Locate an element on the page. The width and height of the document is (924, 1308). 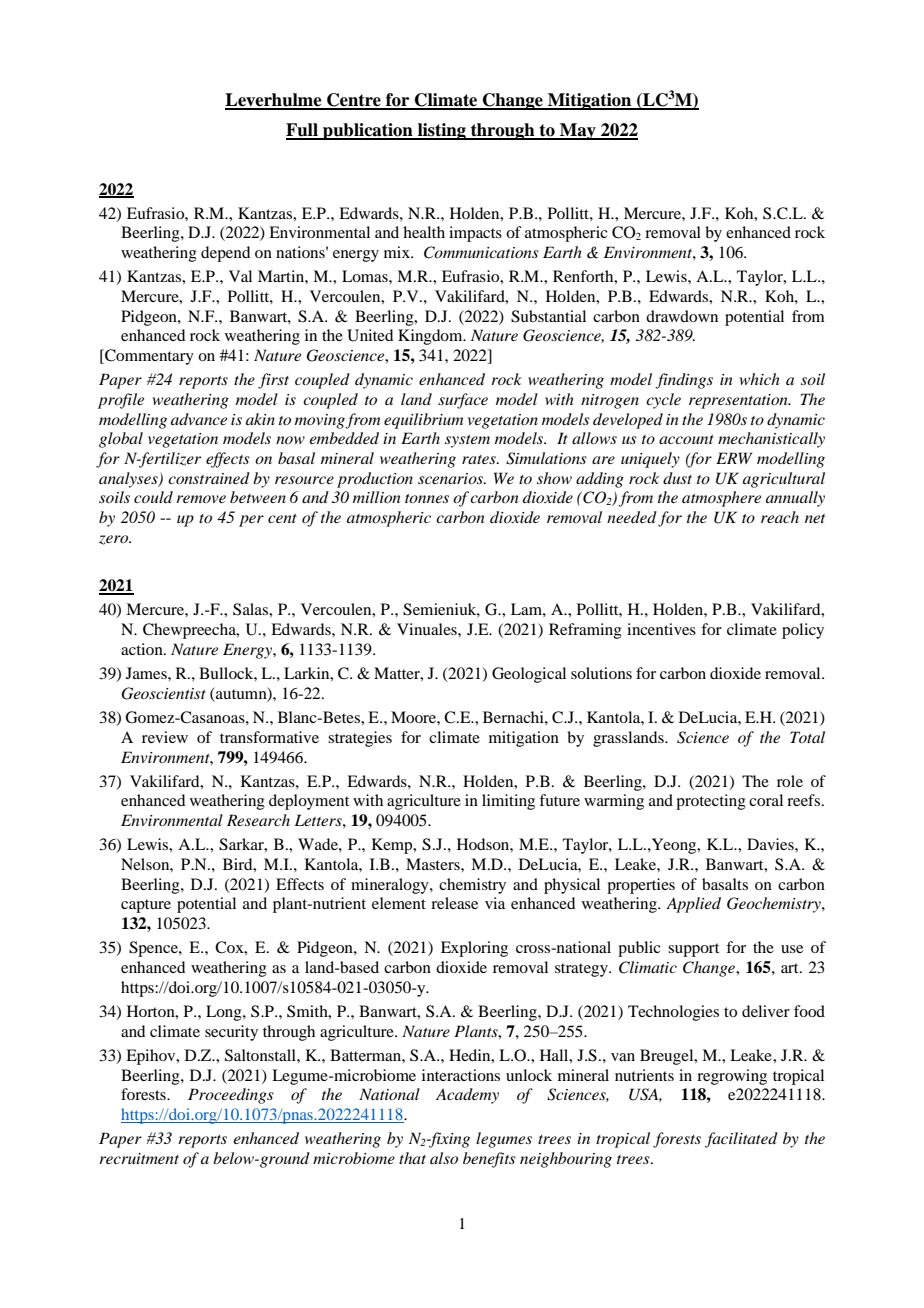
Full is located at coordinates (303, 131).
